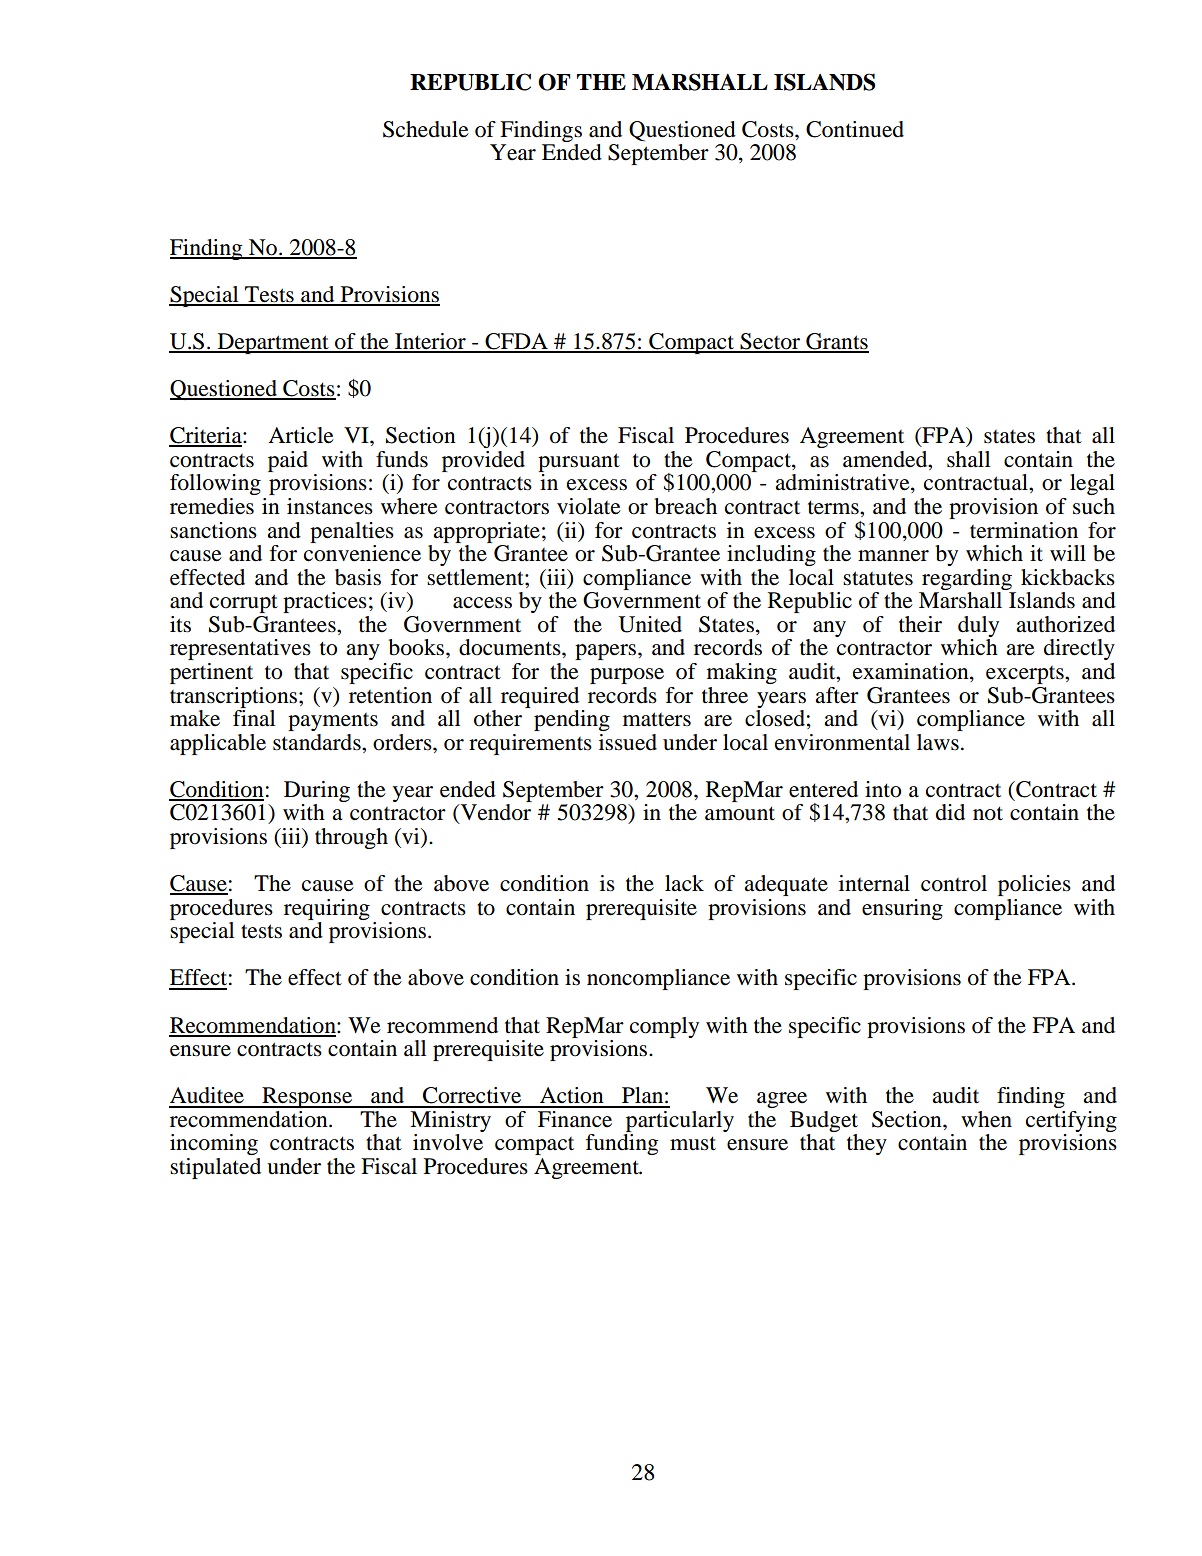 The height and width of the screenshot is (1556, 1202). I want to click on Response, so click(307, 1097).
